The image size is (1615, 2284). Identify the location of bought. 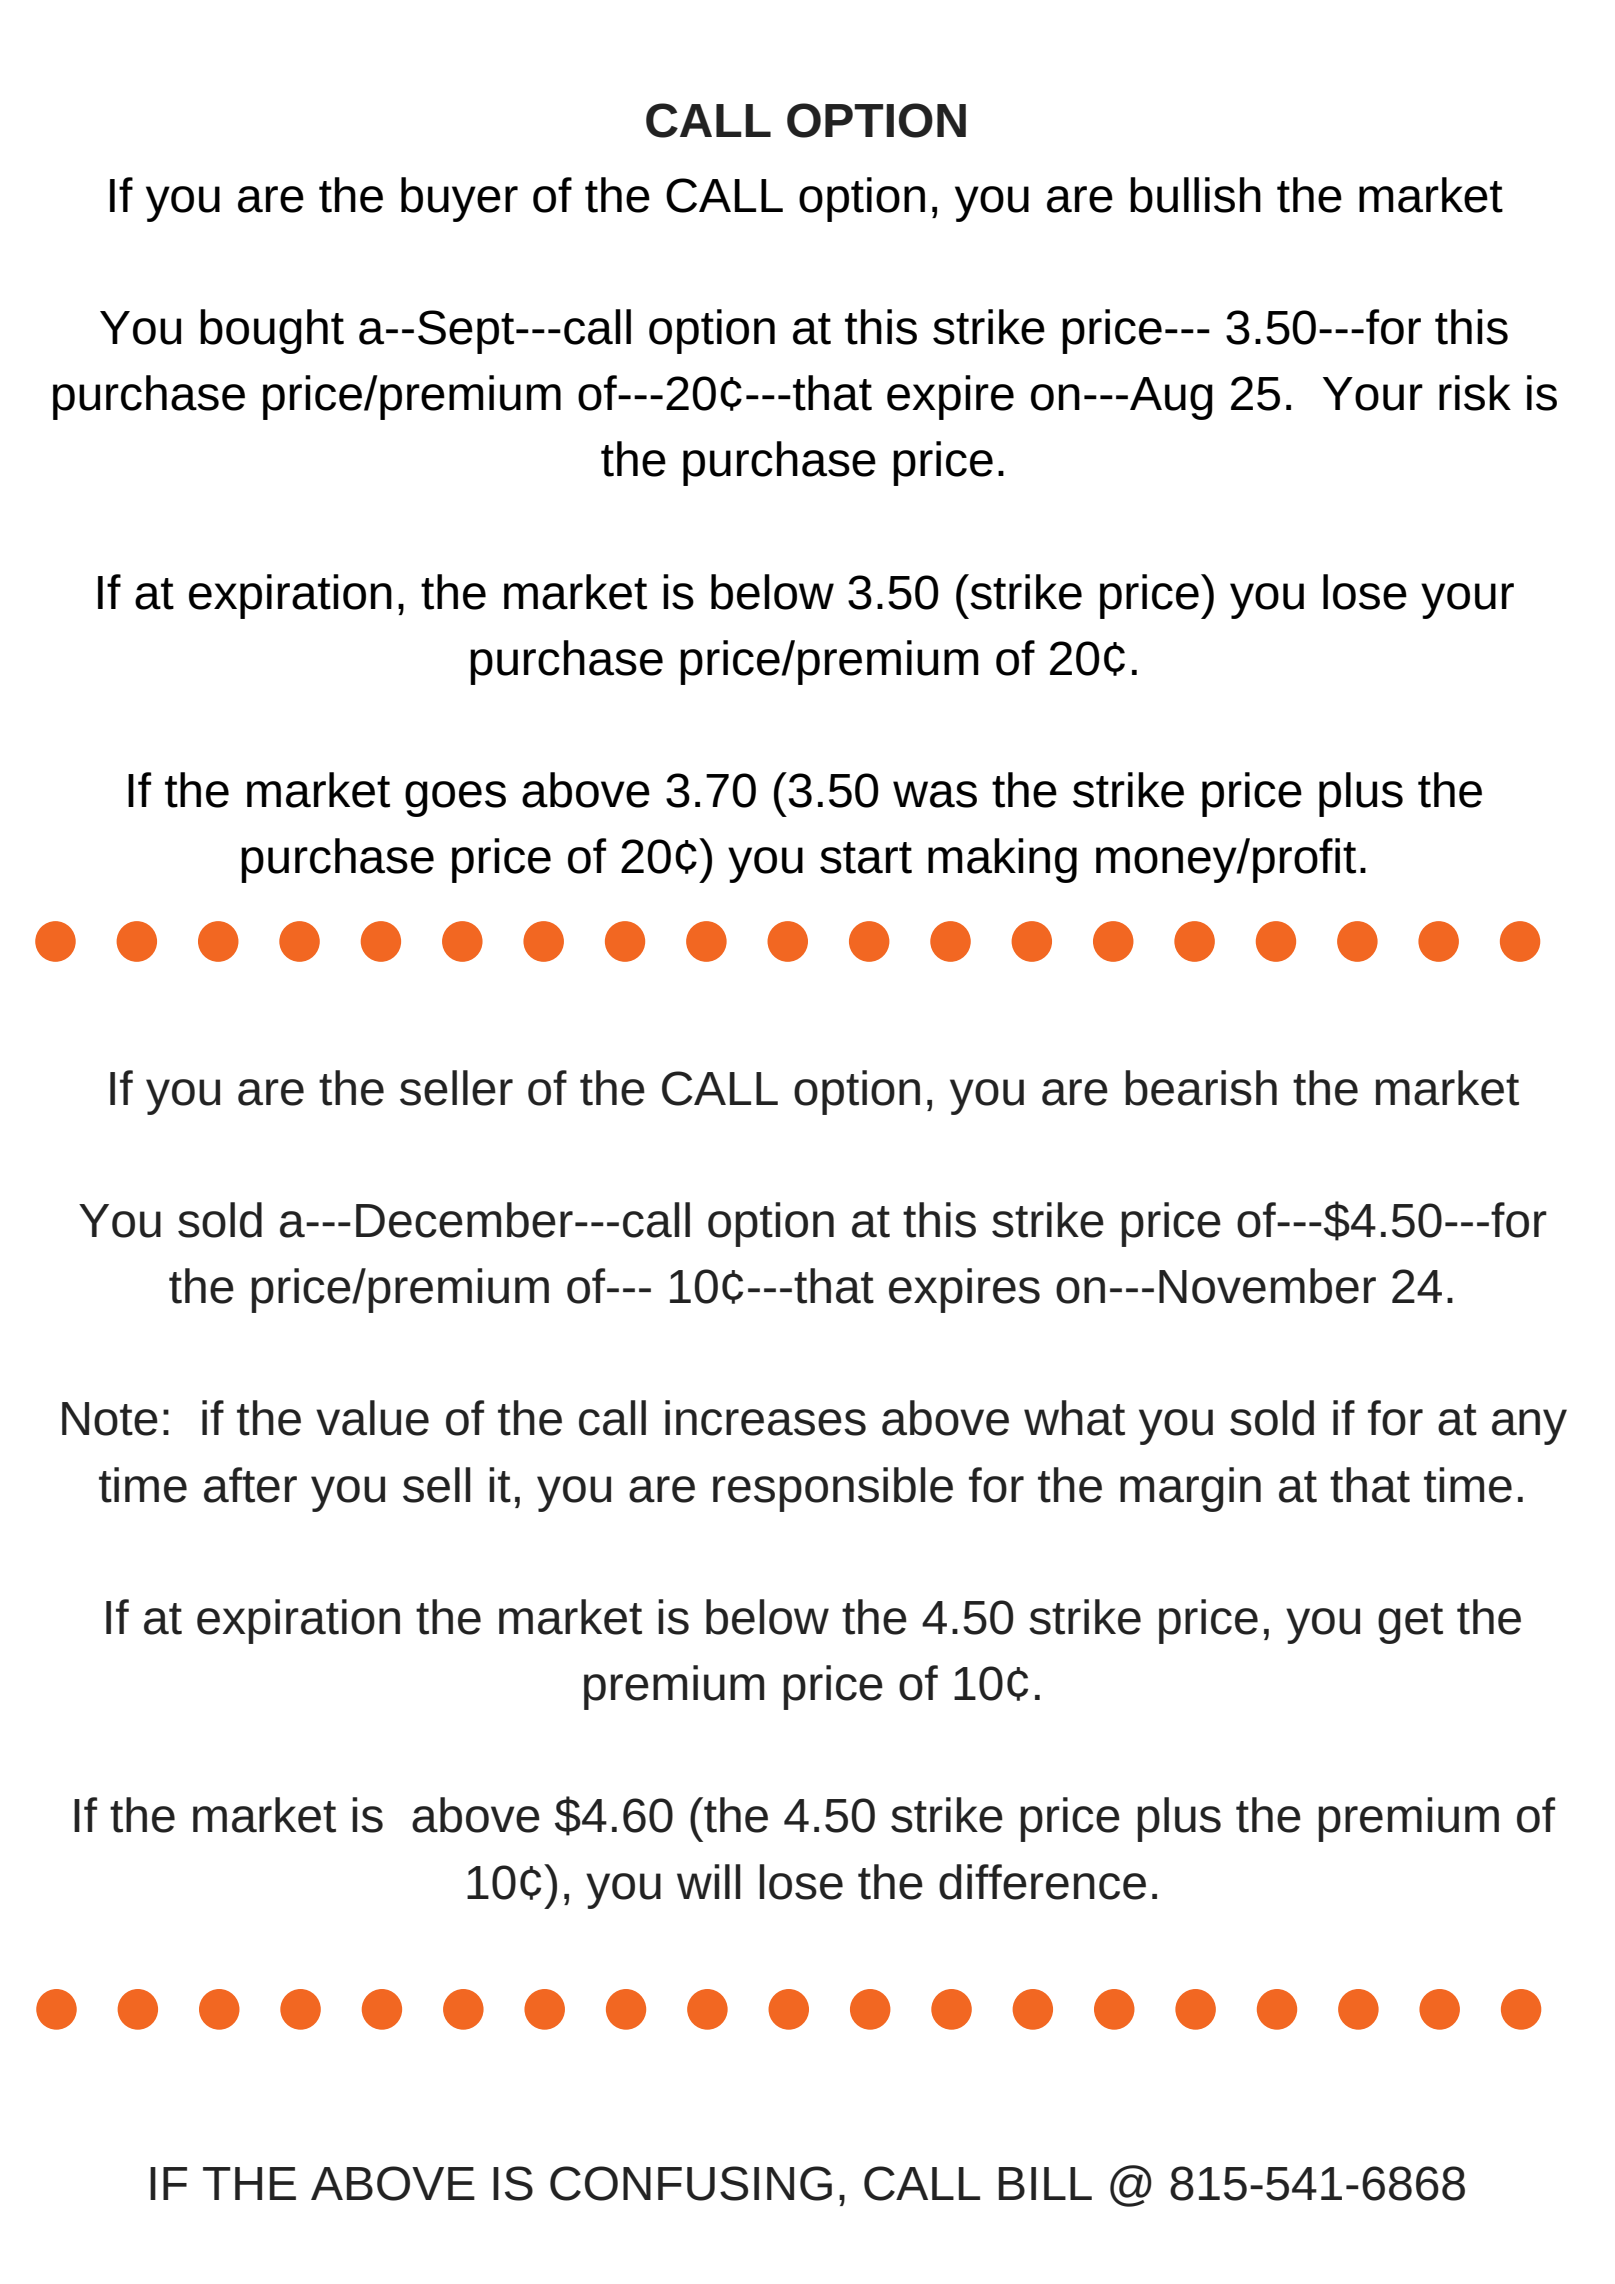
(272, 331).
